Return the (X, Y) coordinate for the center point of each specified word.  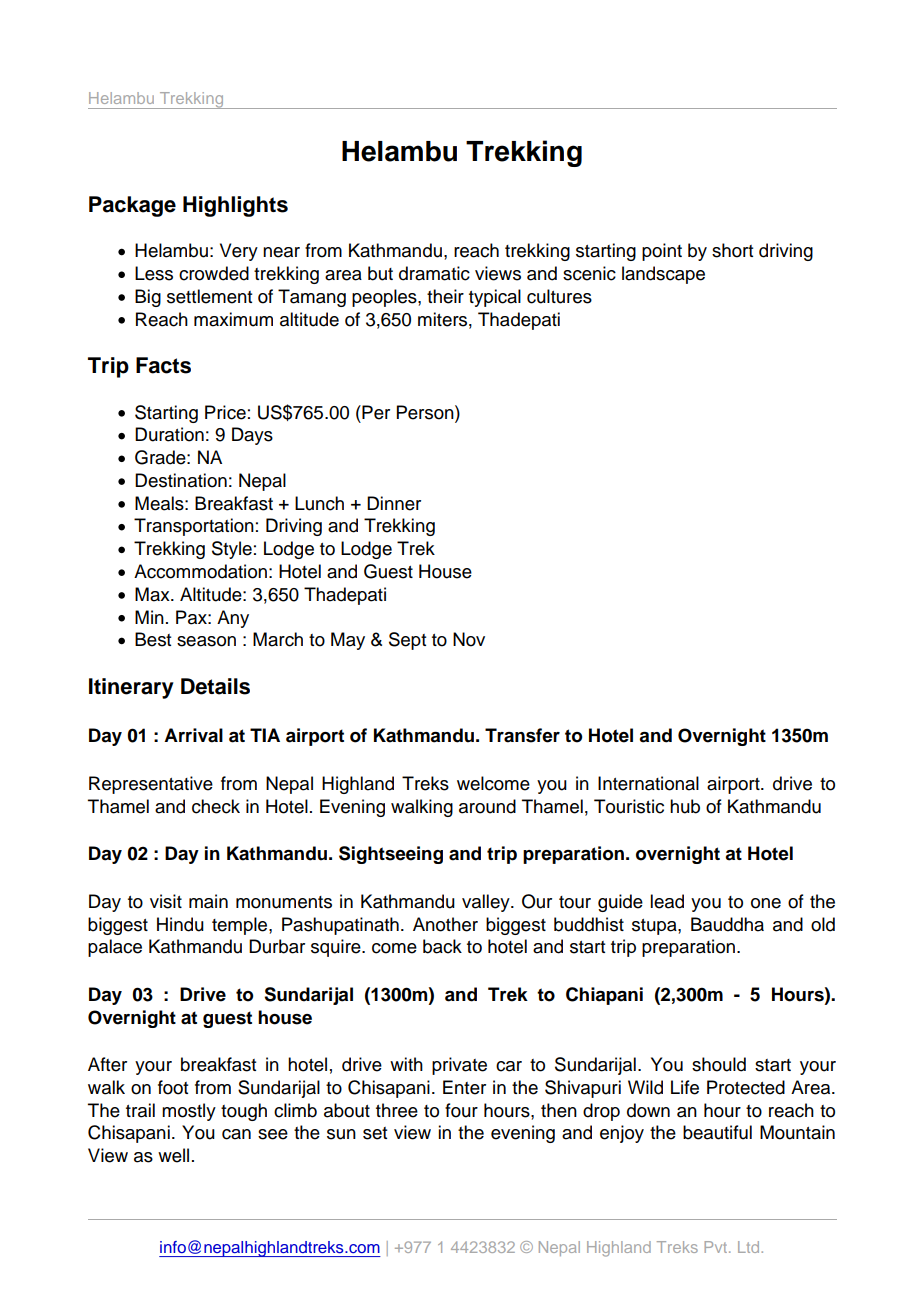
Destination (181, 480)
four (461, 1110)
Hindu (180, 924)
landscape (663, 275)
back (442, 946)
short (732, 250)
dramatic (434, 273)
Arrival (193, 735)
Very (239, 252)
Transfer (522, 735)
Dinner (394, 503)
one (766, 903)
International (648, 783)
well (173, 1155)
